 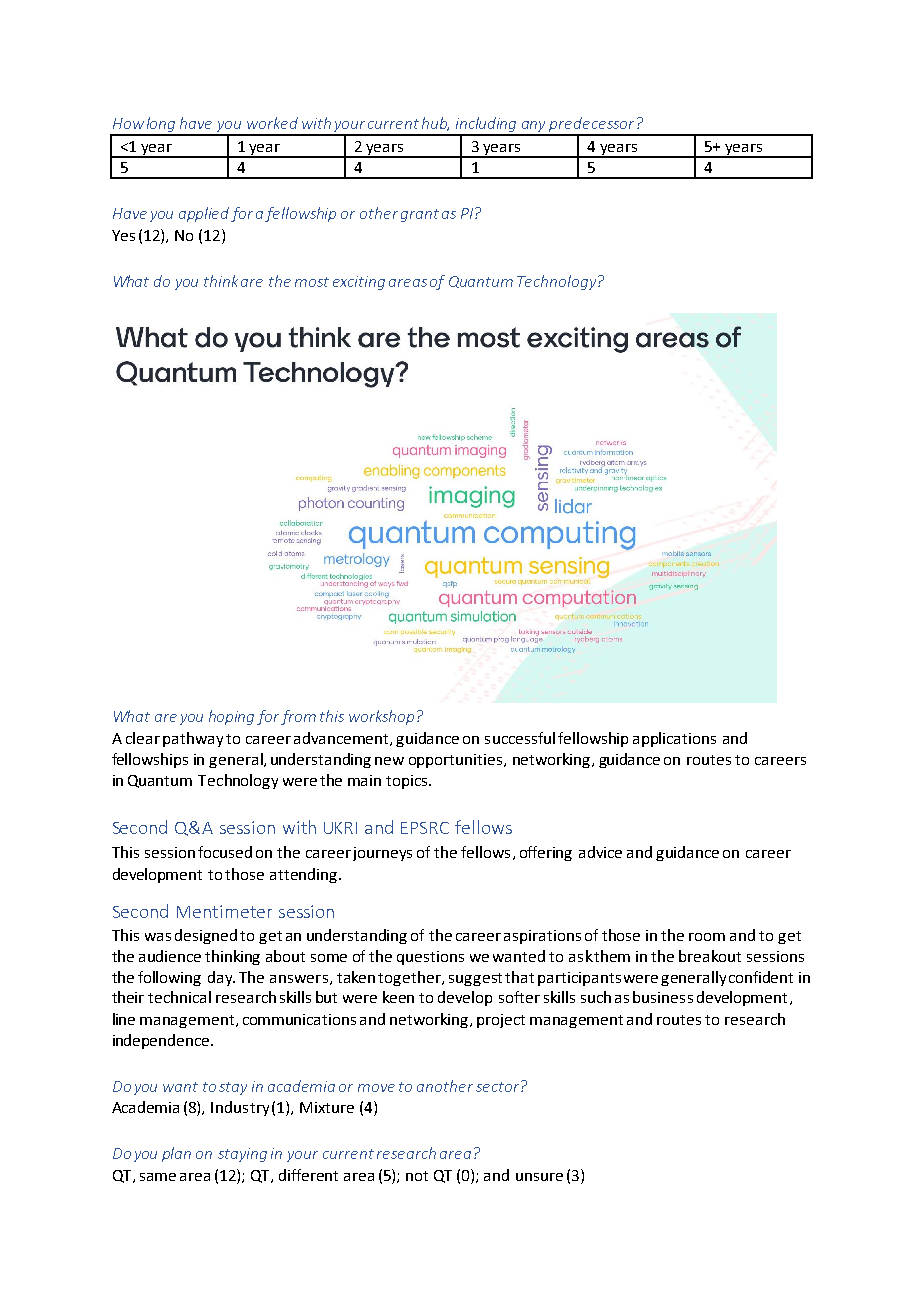 What do you see at coordinates (435, 124) in the page?
I see `hub` at bounding box center [435, 124].
